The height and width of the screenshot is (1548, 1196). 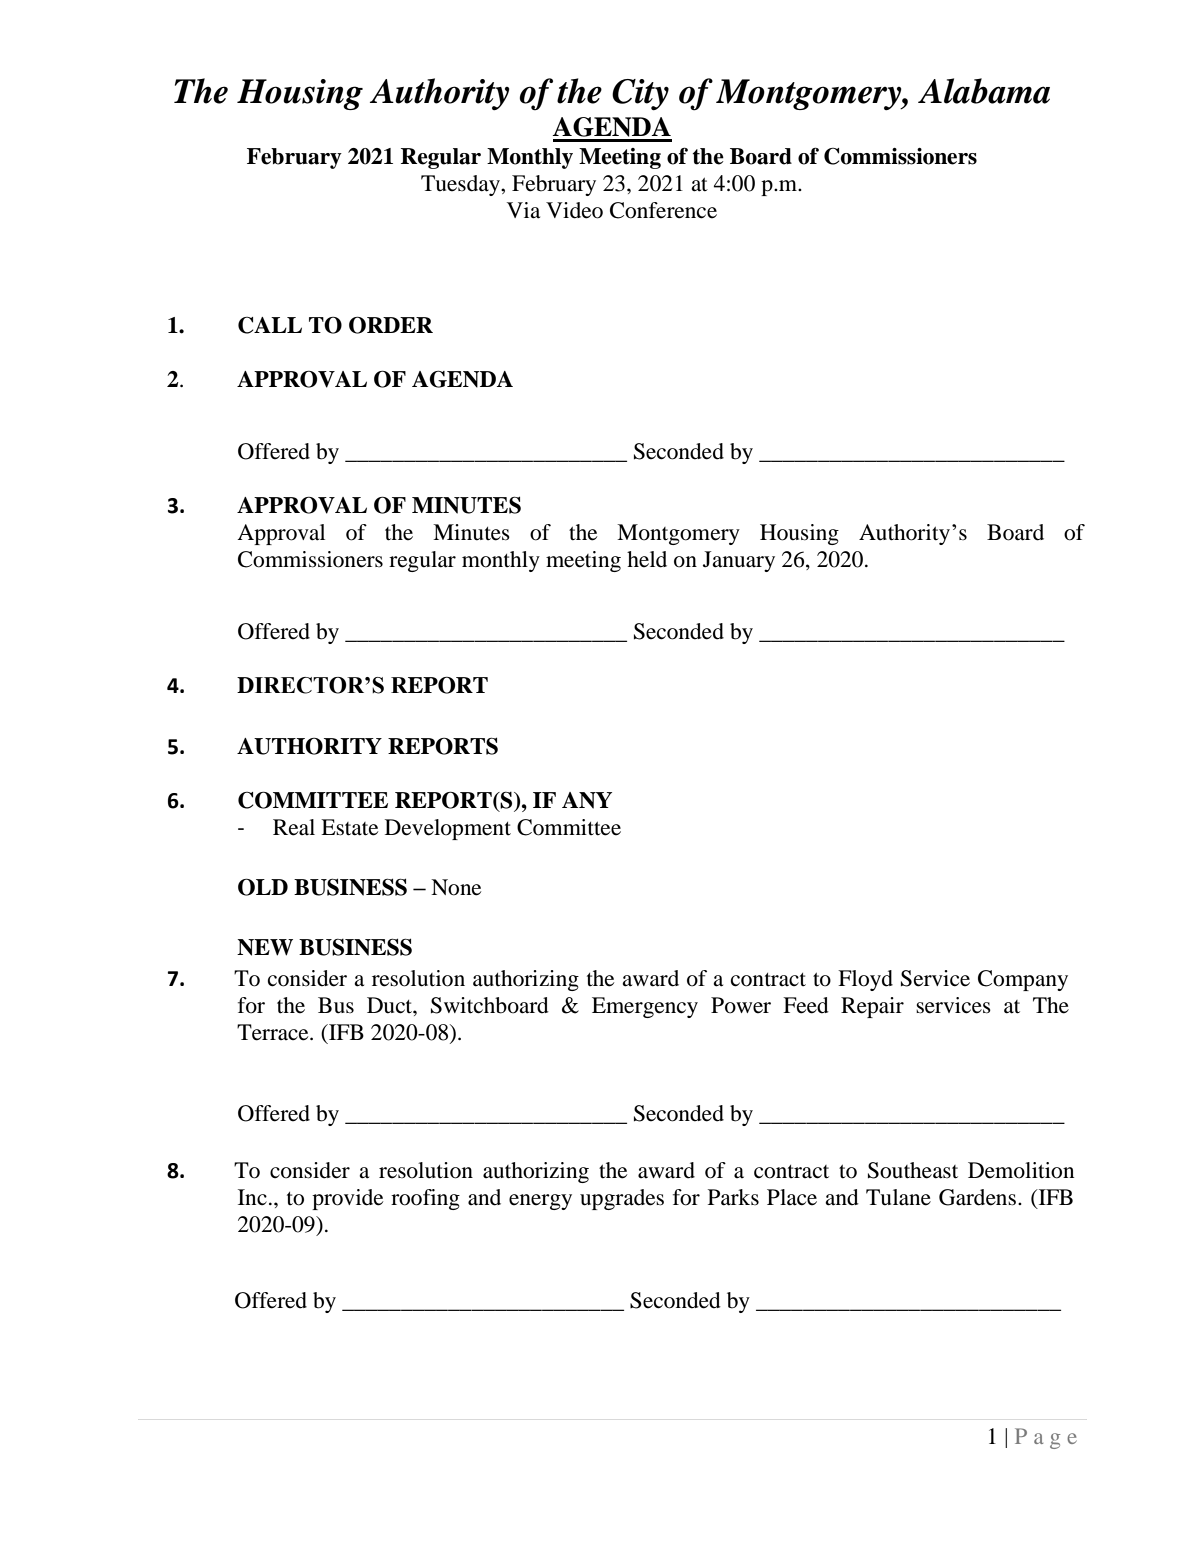 What do you see at coordinates (865, 980) in the screenshot?
I see `Floyd` at bounding box center [865, 980].
